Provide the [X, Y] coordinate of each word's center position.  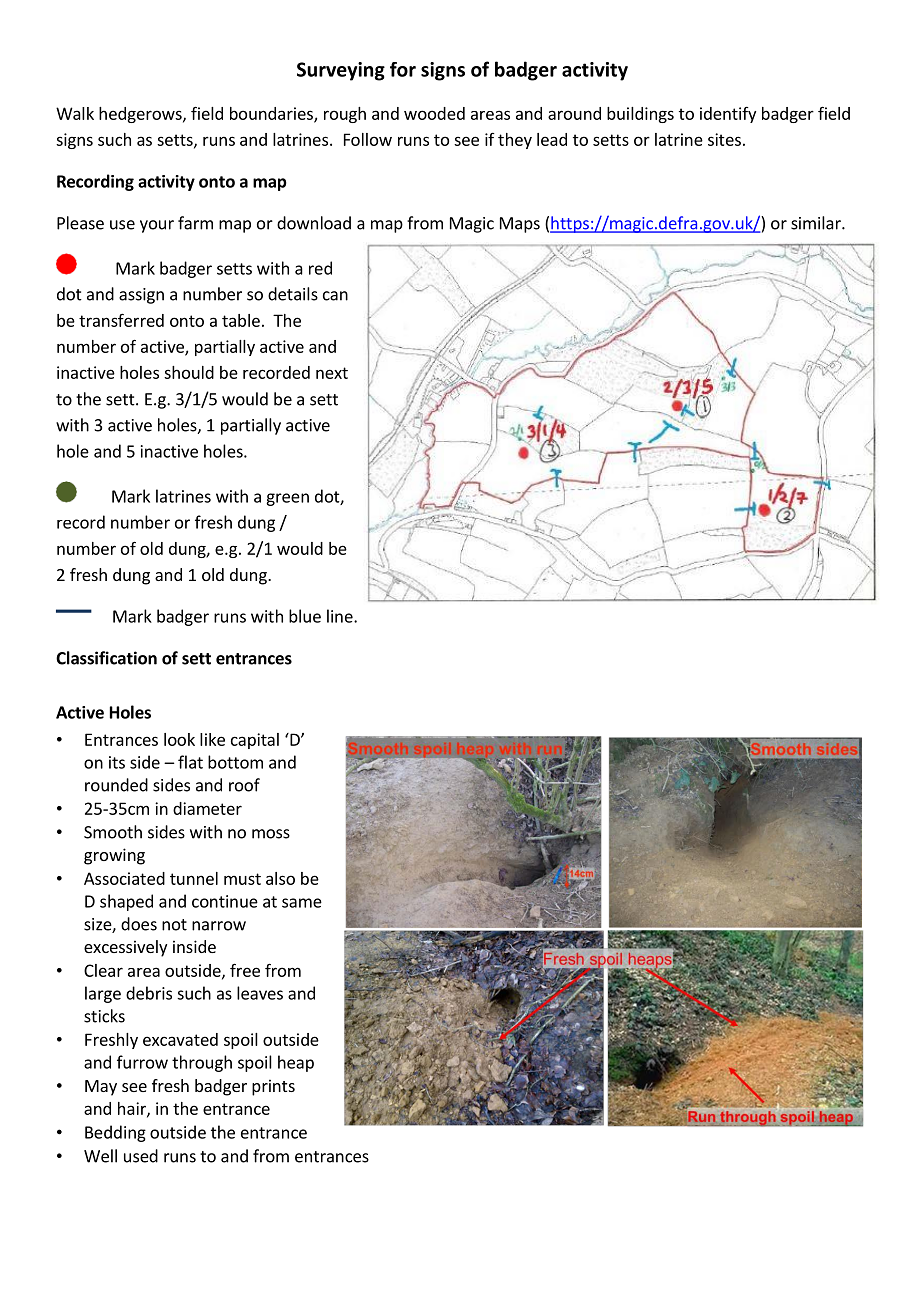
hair [133, 1109]
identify [728, 115]
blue [305, 616]
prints [273, 1087]
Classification [106, 658]
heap [296, 1063]
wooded [434, 113]
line [341, 616]
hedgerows [141, 115]
